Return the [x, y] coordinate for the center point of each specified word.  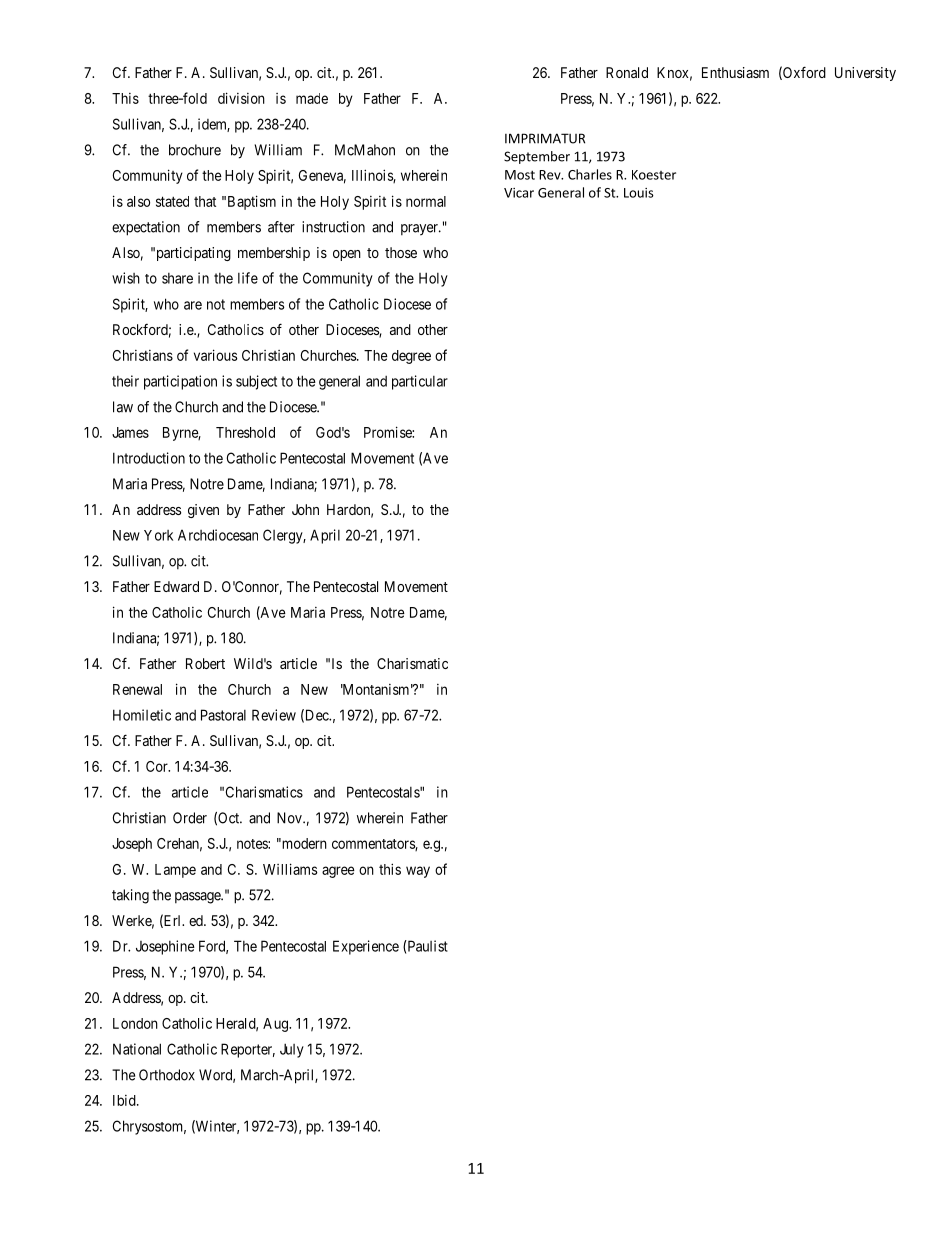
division [241, 98]
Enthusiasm [735, 72]
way [418, 872]
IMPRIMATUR [545, 138]
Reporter [248, 1050]
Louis [639, 193]
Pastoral [223, 715]
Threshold [245, 432]
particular [420, 382]
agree [338, 872]
